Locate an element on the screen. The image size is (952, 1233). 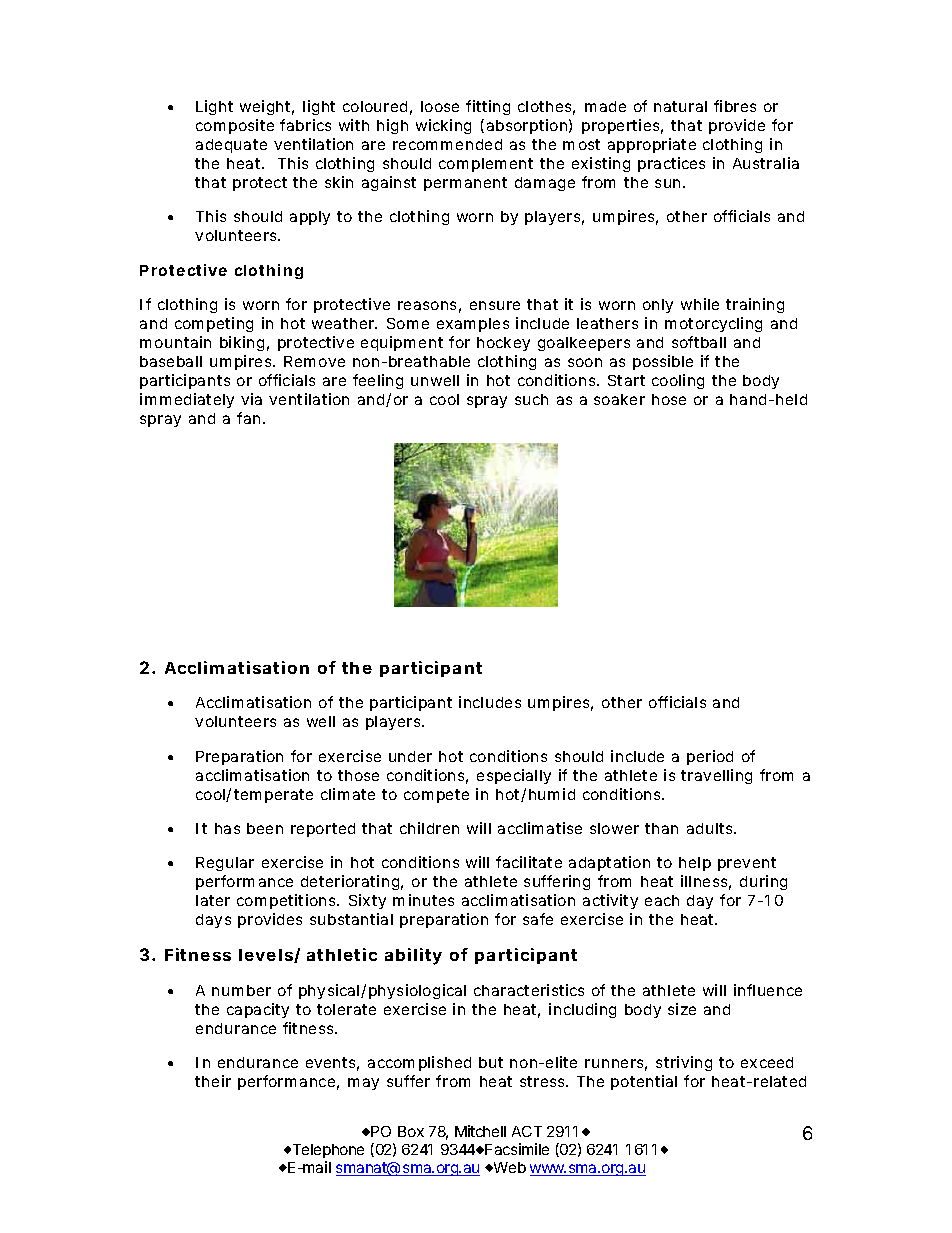
their is located at coordinates (213, 1081).
